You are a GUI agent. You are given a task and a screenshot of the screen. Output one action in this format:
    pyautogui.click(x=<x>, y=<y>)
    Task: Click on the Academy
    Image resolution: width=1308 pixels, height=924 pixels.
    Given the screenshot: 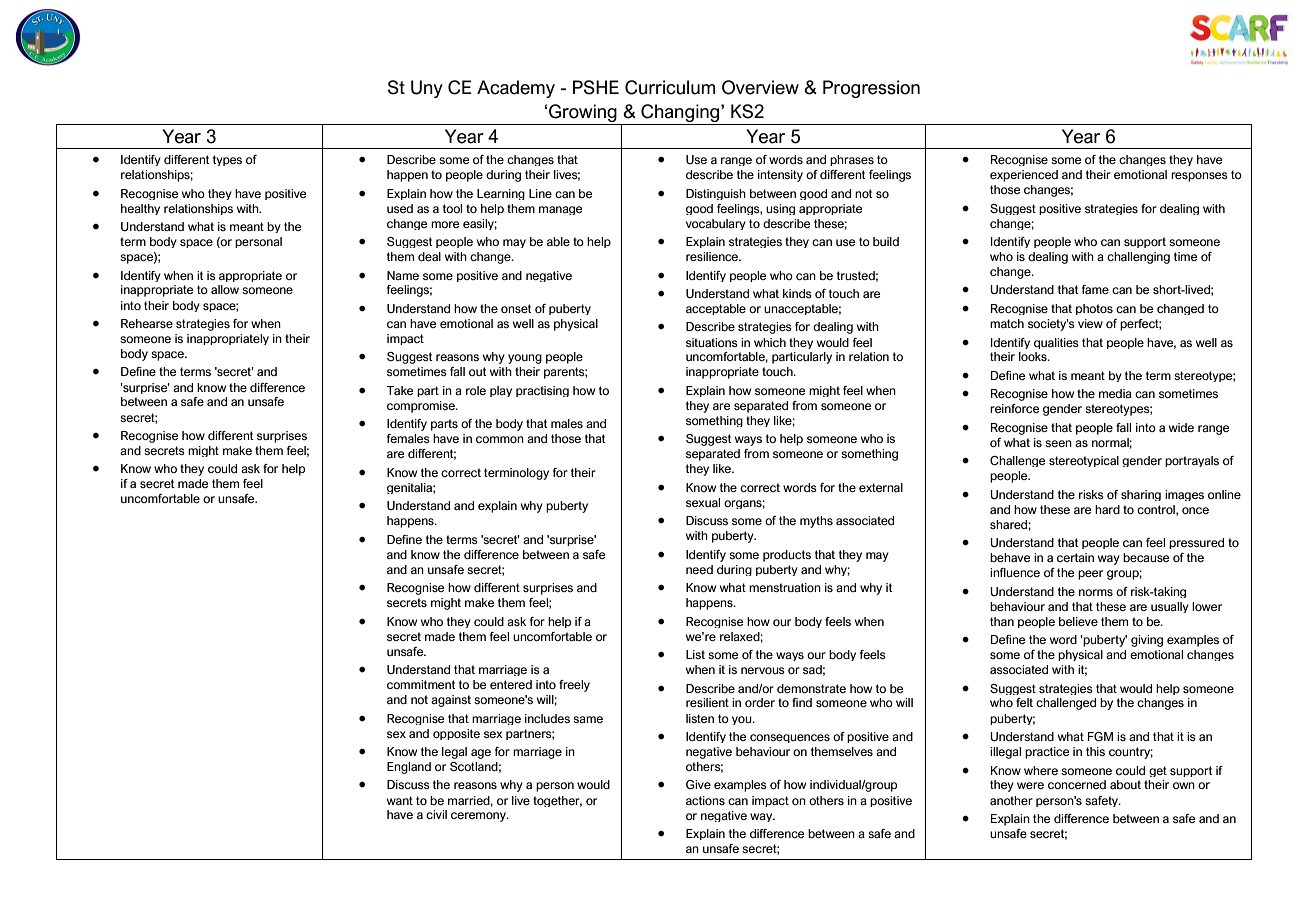 What is the action you would take?
    pyautogui.click(x=516, y=89)
